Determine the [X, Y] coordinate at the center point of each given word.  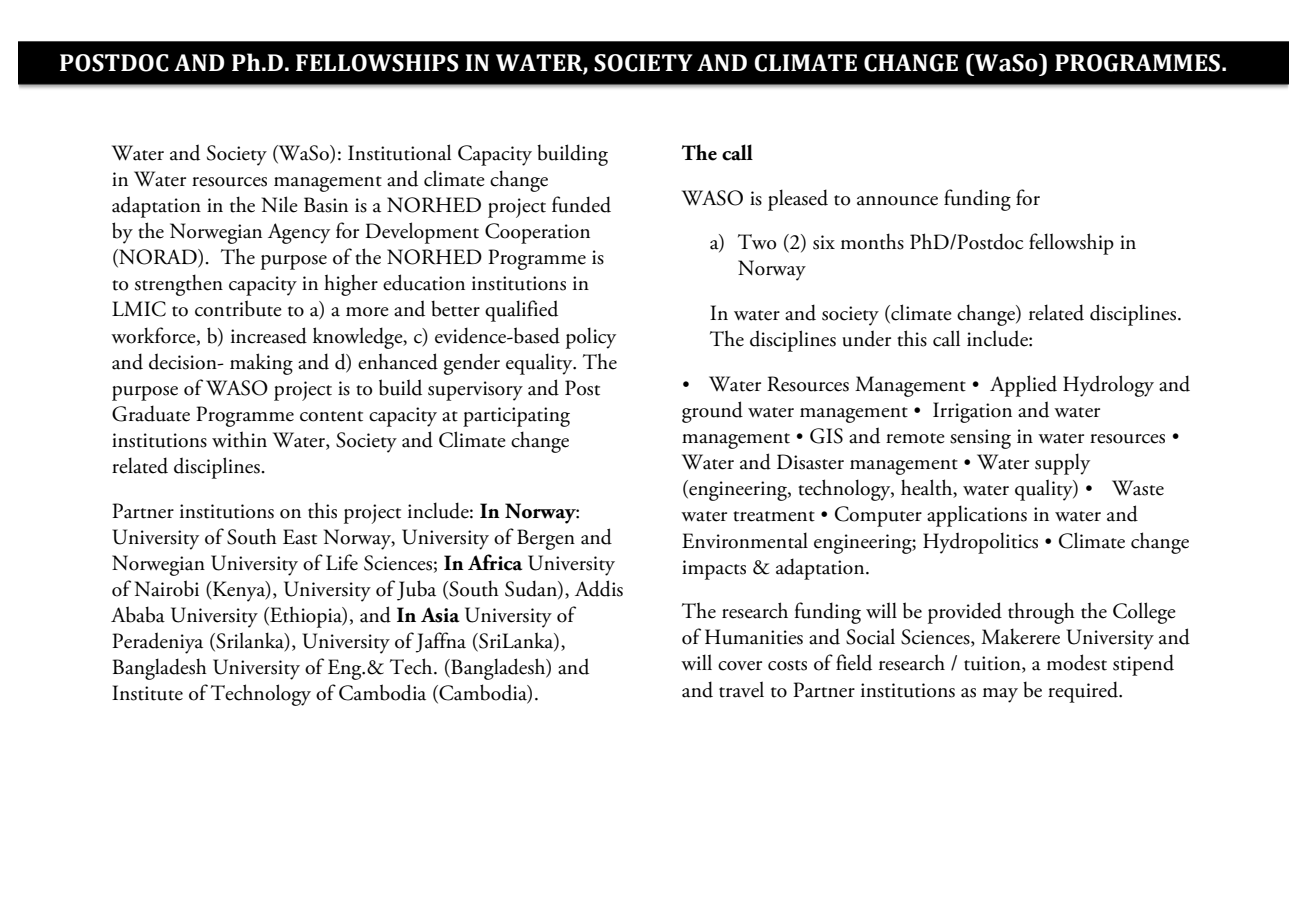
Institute [147, 693]
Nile [280, 204]
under [866, 338]
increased [269, 335]
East [300, 537]
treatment [774, 516]
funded [581, 204]
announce [897, 201]
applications [977, 516]
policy [591, 338]
